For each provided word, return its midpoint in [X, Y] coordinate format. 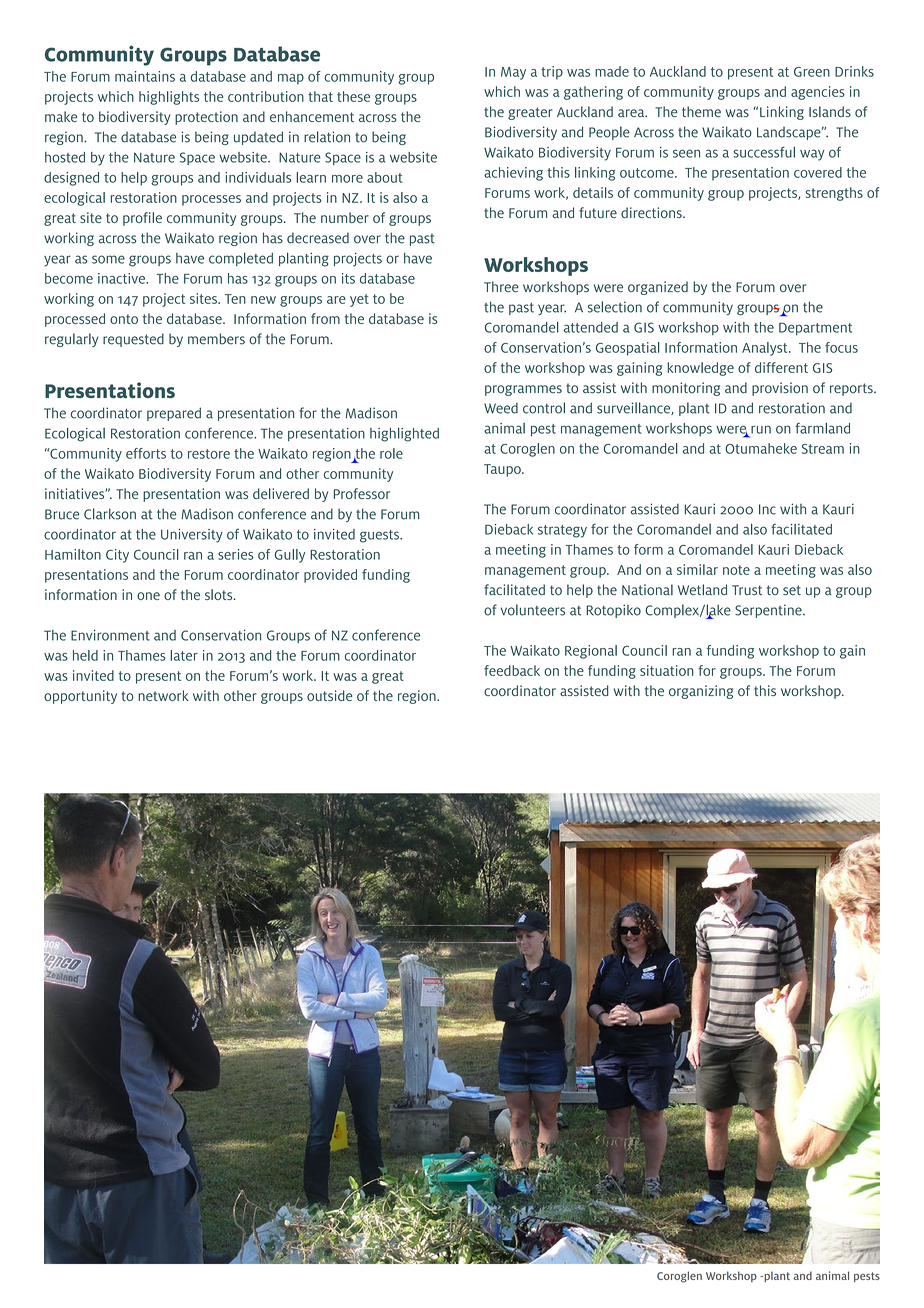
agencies [818, 93]
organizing [701, 692]
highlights [169, 98]
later [184, 655]
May [513, 73]
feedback [512, 670]
